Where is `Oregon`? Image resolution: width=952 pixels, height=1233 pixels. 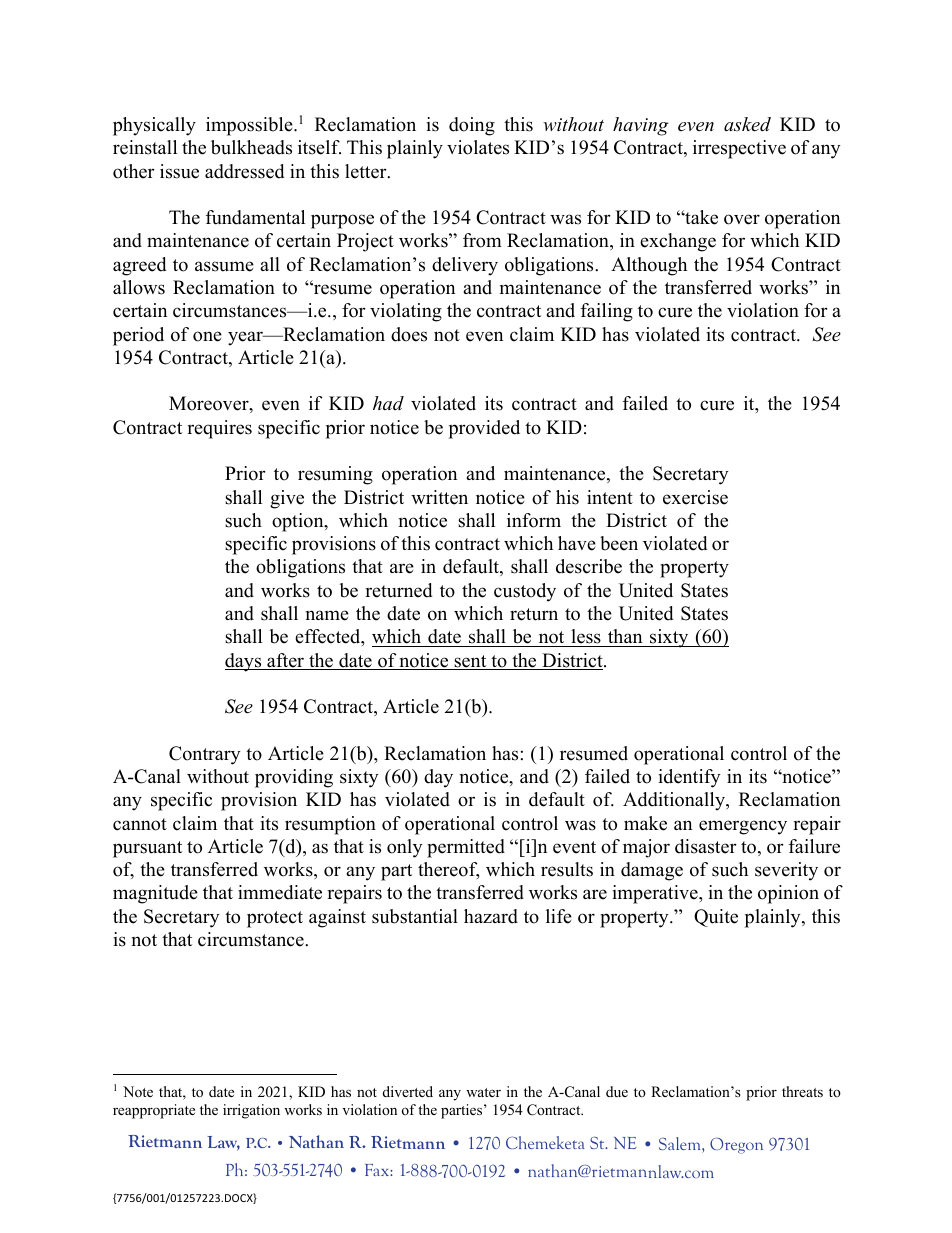
Oregon is located at coordinates (736, 1146).
